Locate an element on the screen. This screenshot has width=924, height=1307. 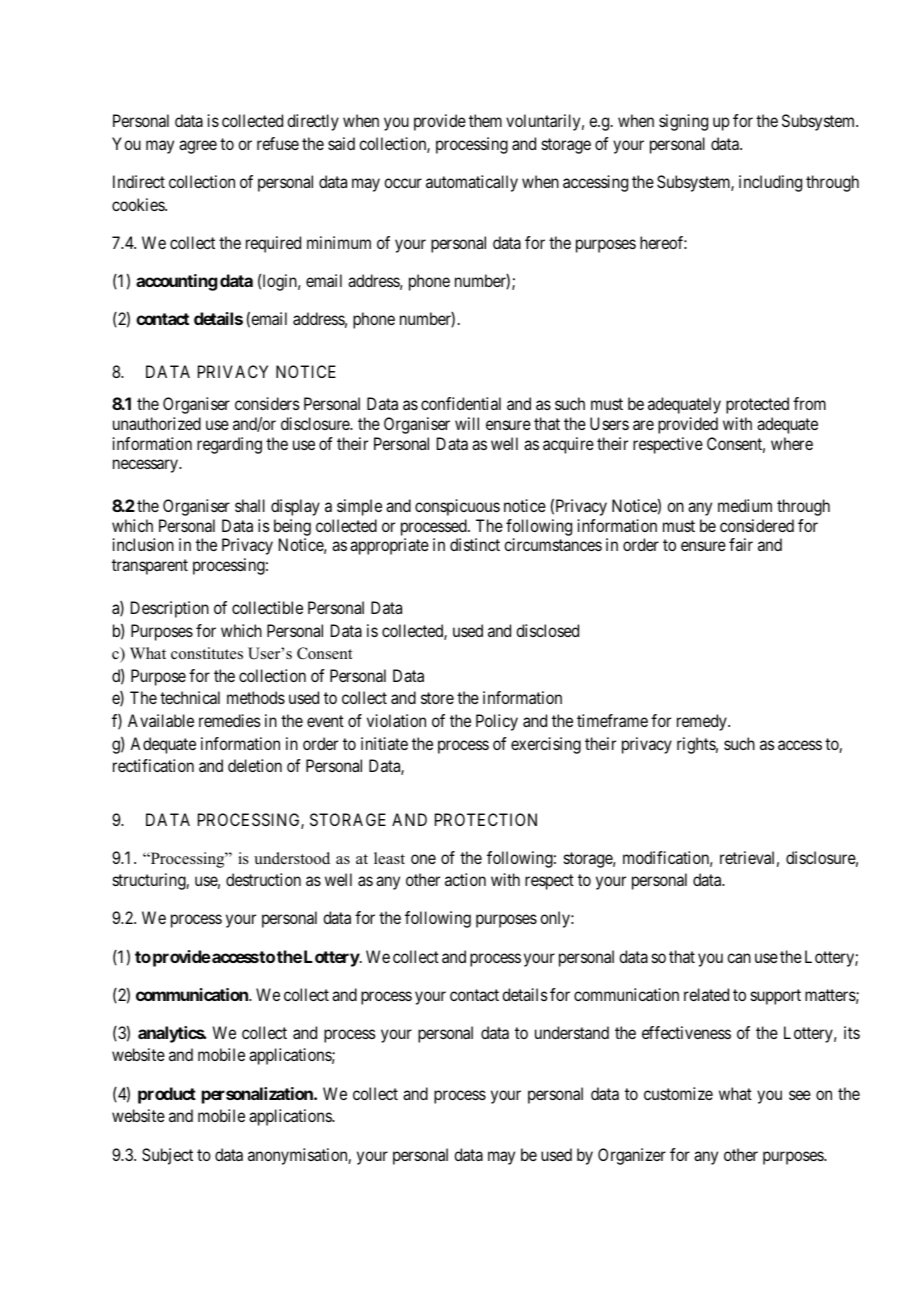
regarding is located at coordinates (229, 445).
